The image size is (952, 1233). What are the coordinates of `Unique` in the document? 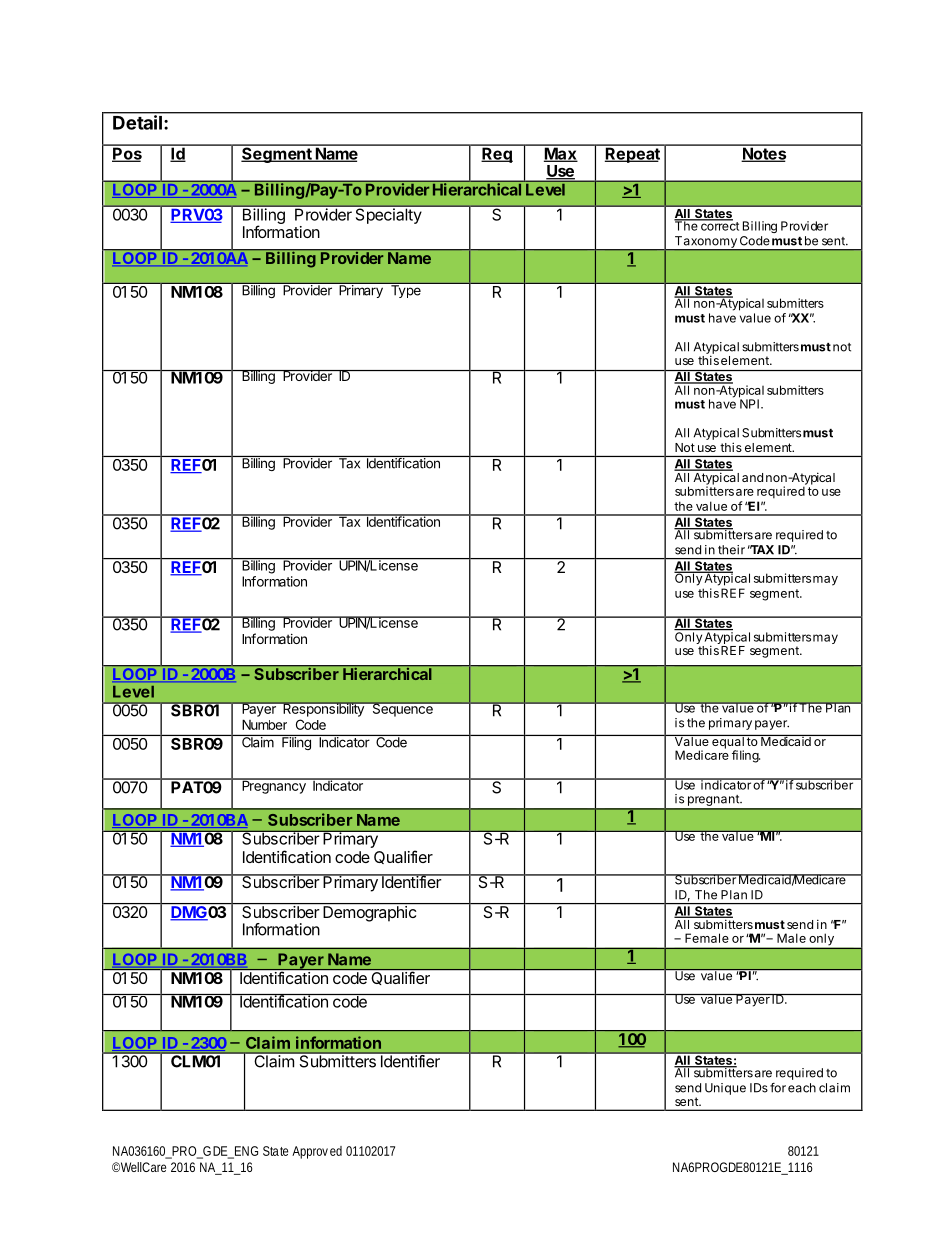 It's located at (725, 1089).
